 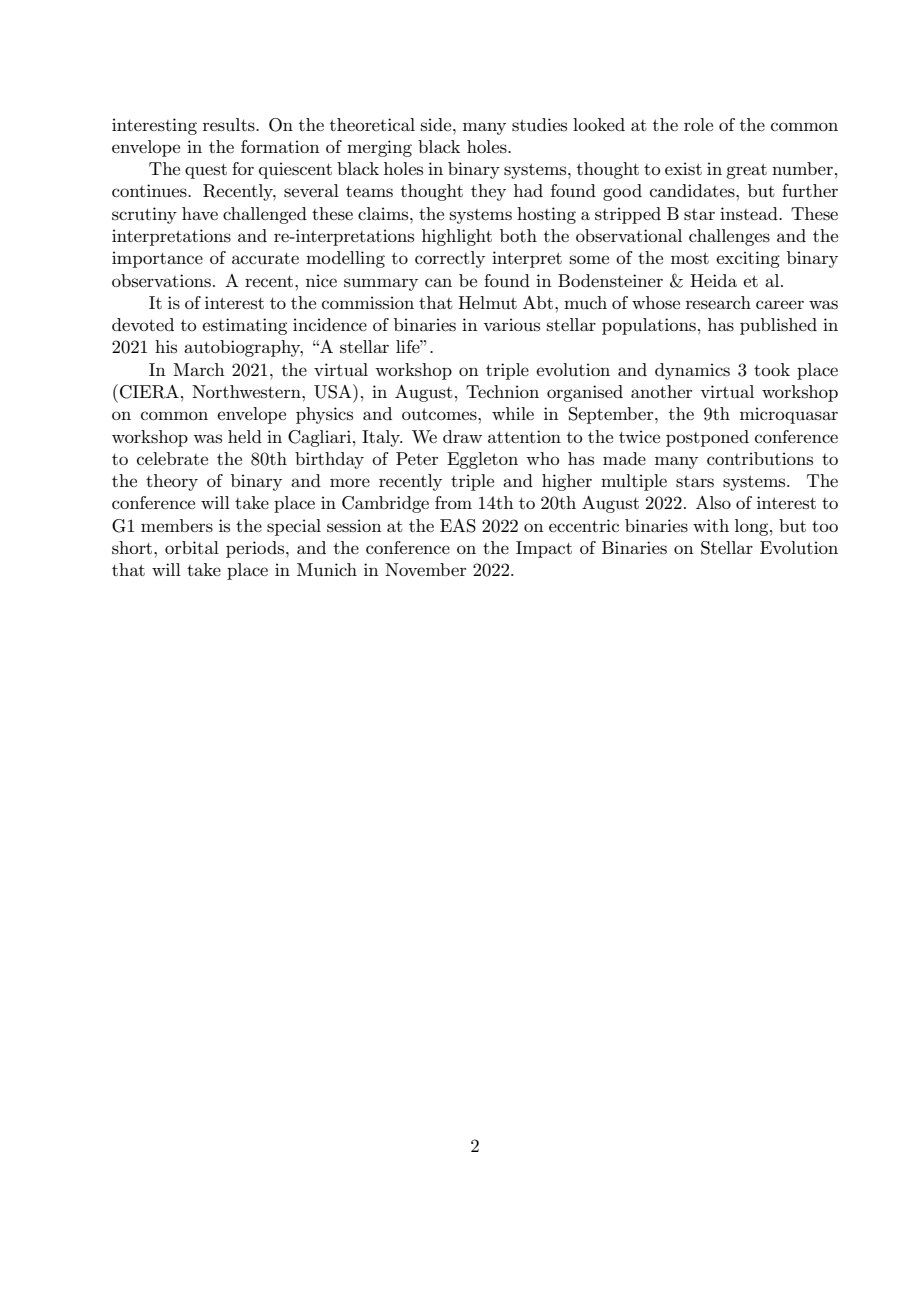 What do you see at coordinates (166, 346) in the document?
I see `his` at bounding box center [166, 346].
